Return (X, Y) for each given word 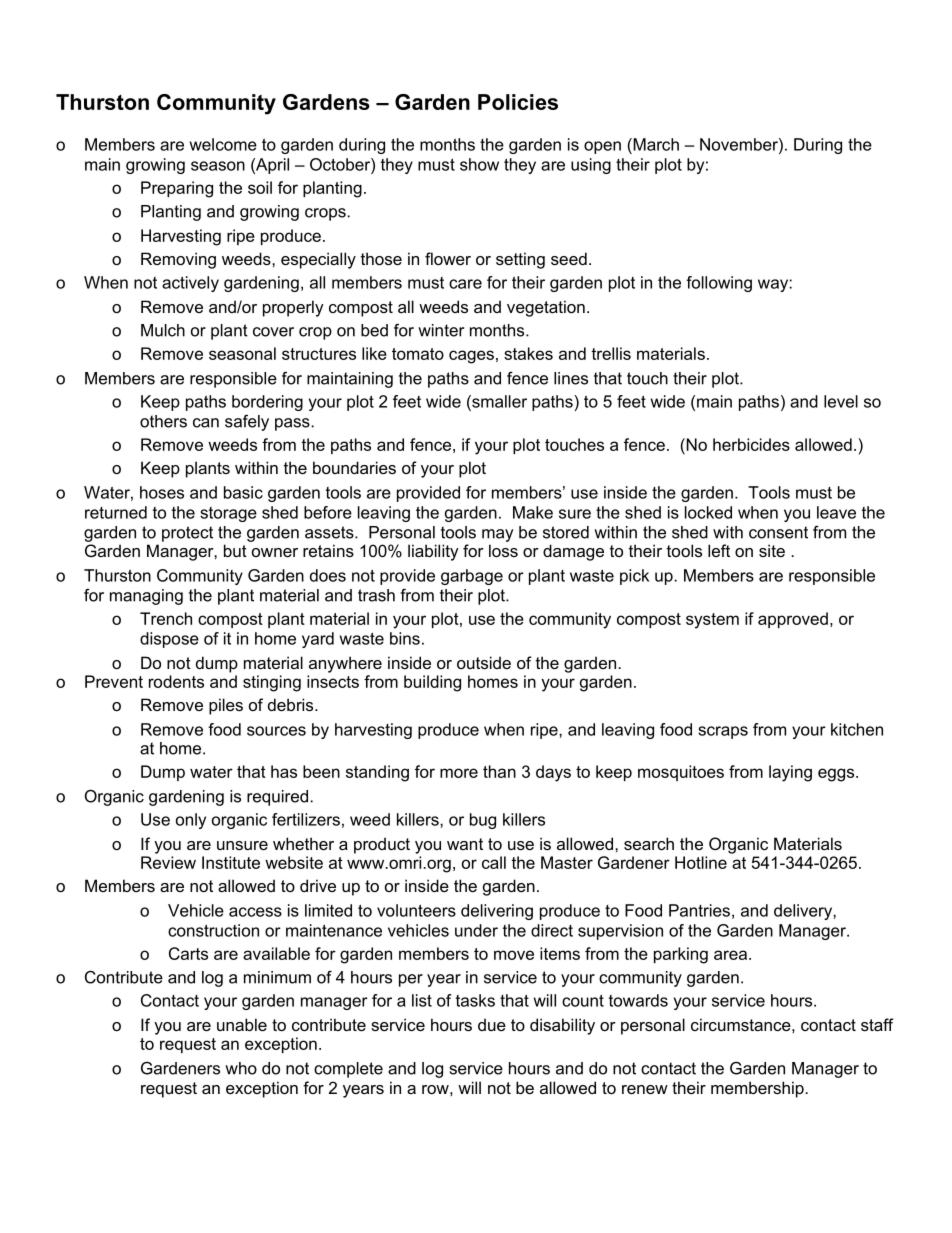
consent (778, 532)
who (241, 1068)
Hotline (701, 862)
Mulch (163, 330)
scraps (723, 732)
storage (228, 514)
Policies (518, 102)
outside (484, 662)
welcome (223, 144)
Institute (231, 862)
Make (533, 512)
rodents (176, 681)
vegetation (546, 308)
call (494, 862)
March (655, 144)
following (719, 284)
